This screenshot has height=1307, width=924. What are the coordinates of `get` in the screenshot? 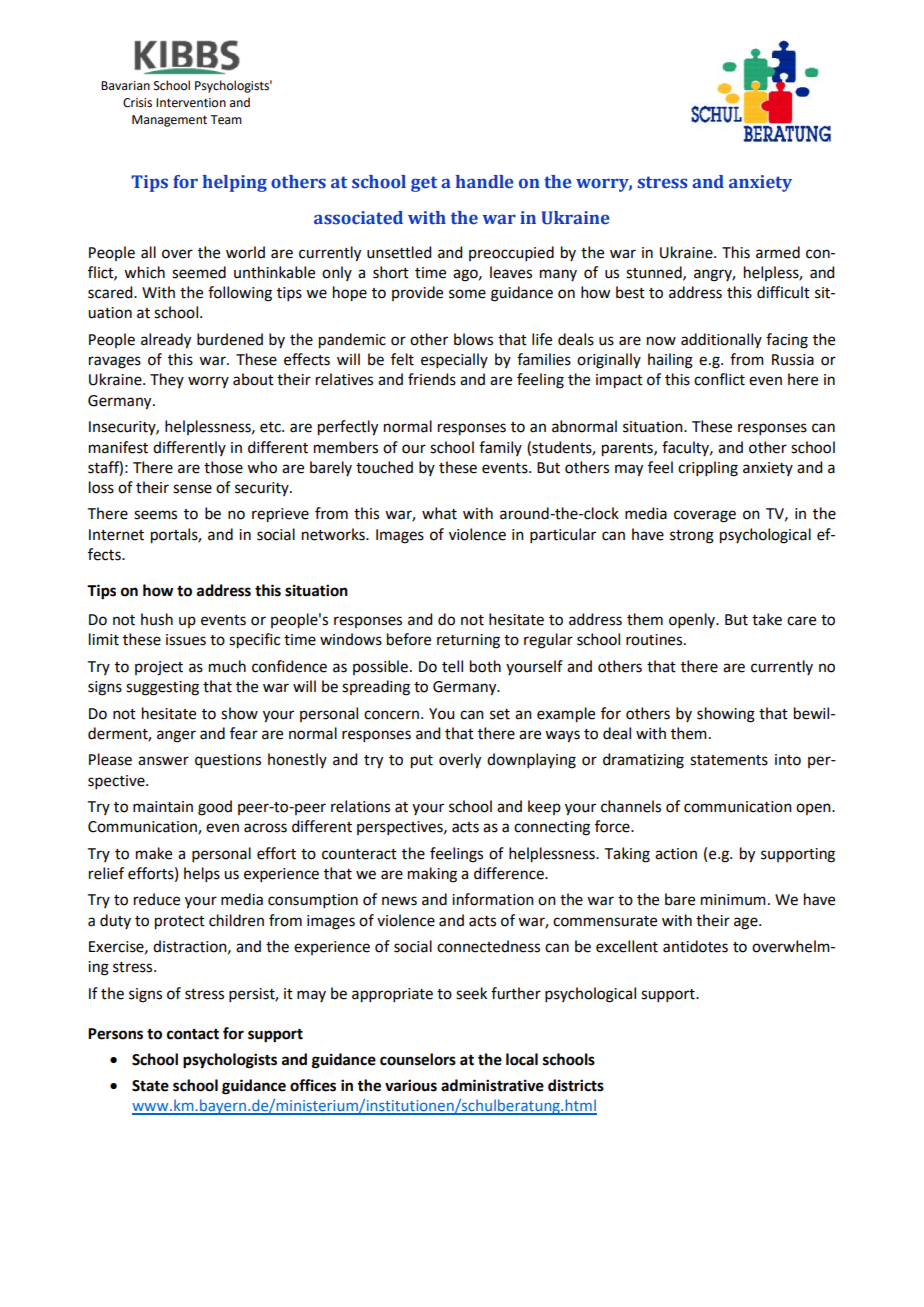 It's located at (424, 184).
